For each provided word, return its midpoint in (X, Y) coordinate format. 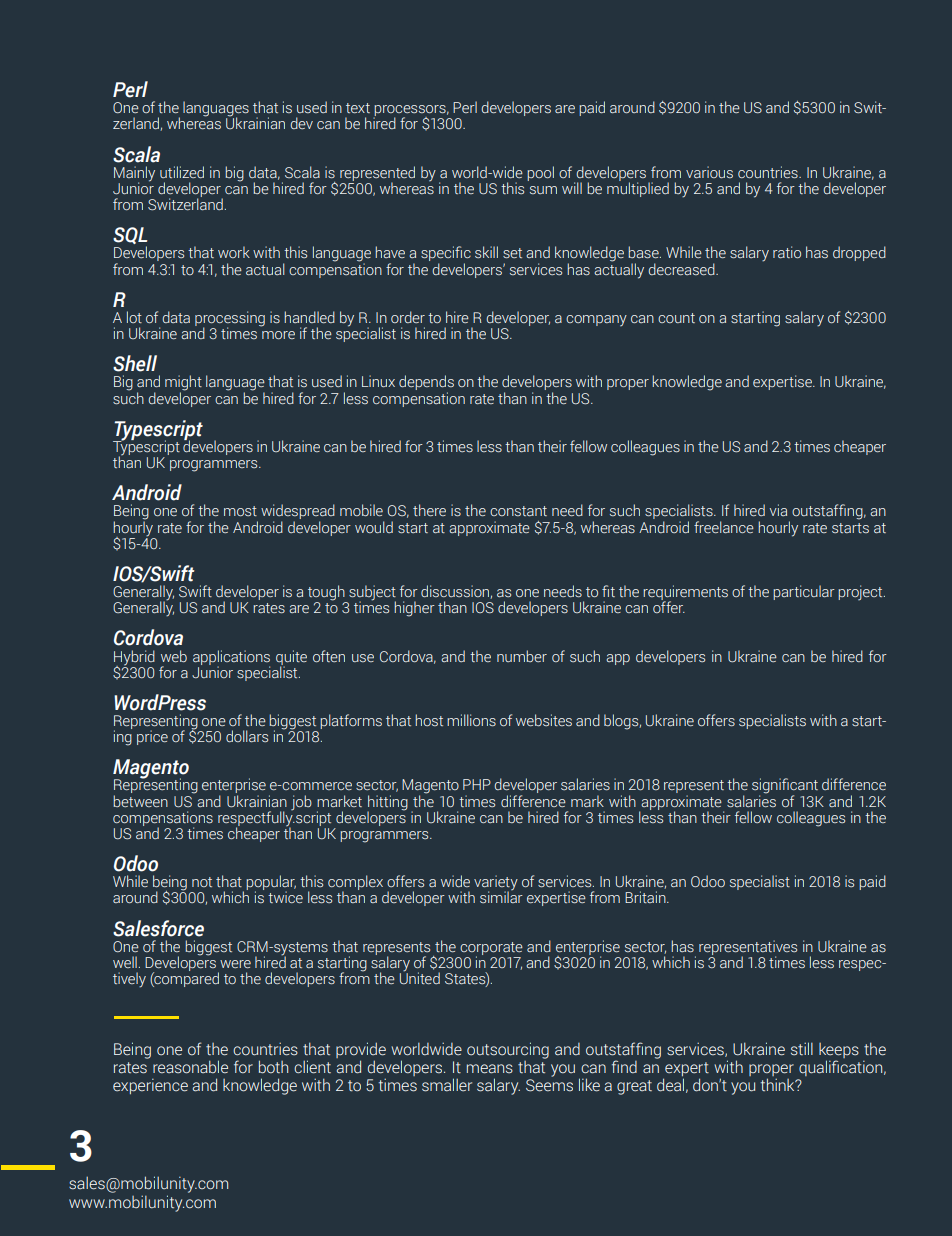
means (490, 1069)
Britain (646, 897)
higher (414, 609)
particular (804, 592)
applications (231, 658)
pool (540, 173)
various (709, 172)
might (183, 384)
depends (426, 384)
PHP (477, 784)
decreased (682, 269)
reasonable (190, 1067)
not (202, 882)
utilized (182, 172)
